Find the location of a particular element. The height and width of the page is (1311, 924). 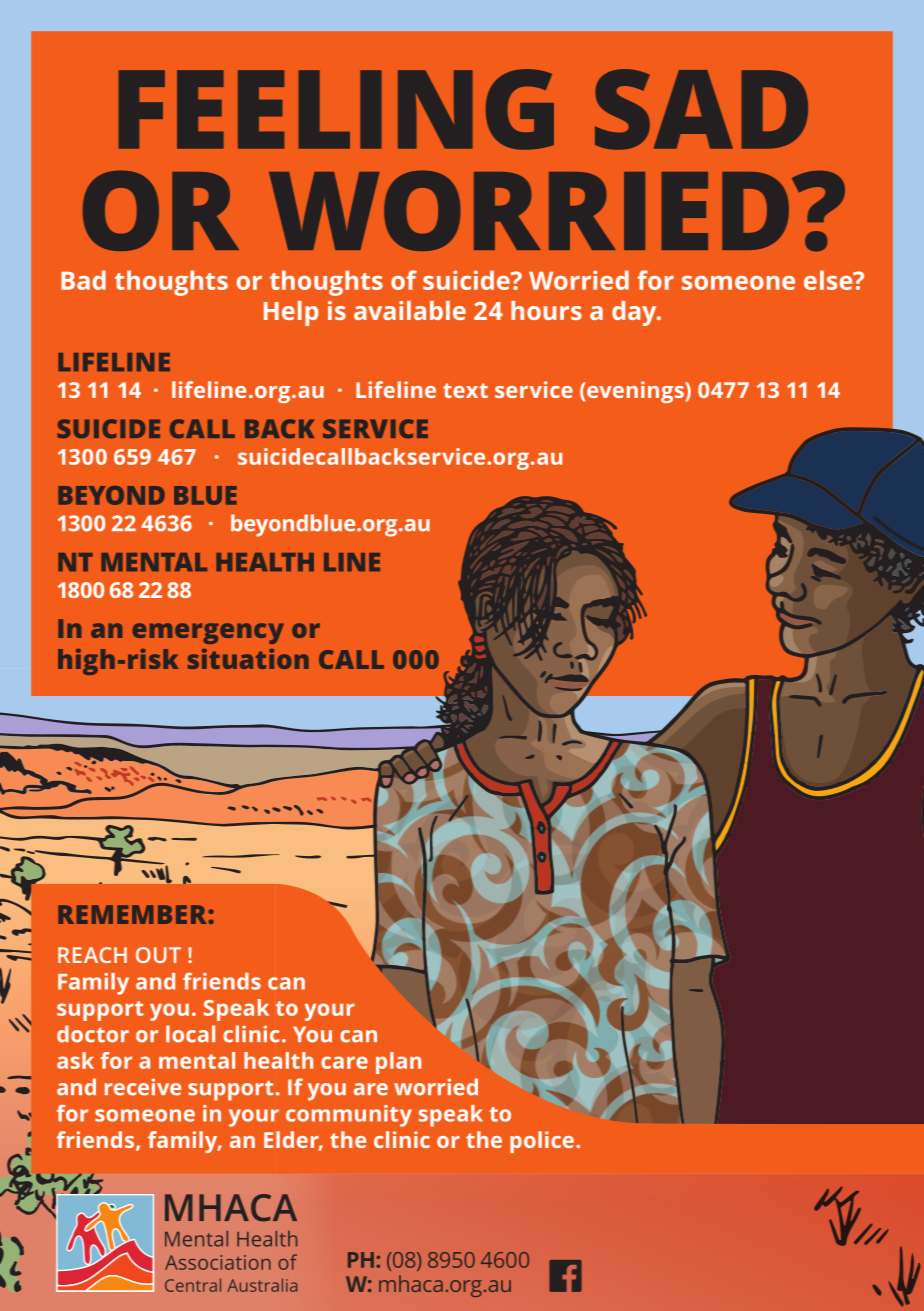

REMEMBER is located at coordinates (133, 914).
